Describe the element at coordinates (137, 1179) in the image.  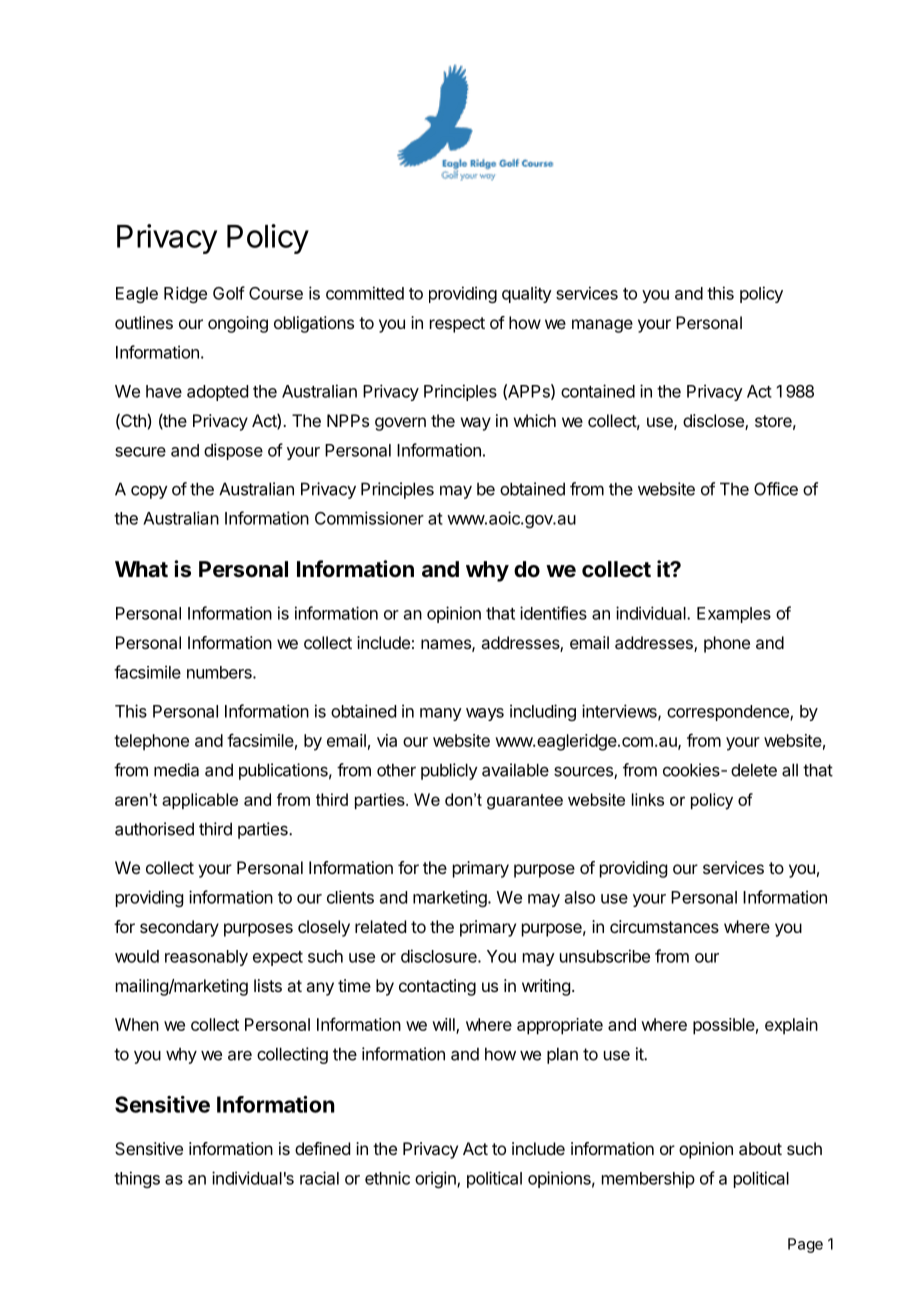
I see `things` at that location.
